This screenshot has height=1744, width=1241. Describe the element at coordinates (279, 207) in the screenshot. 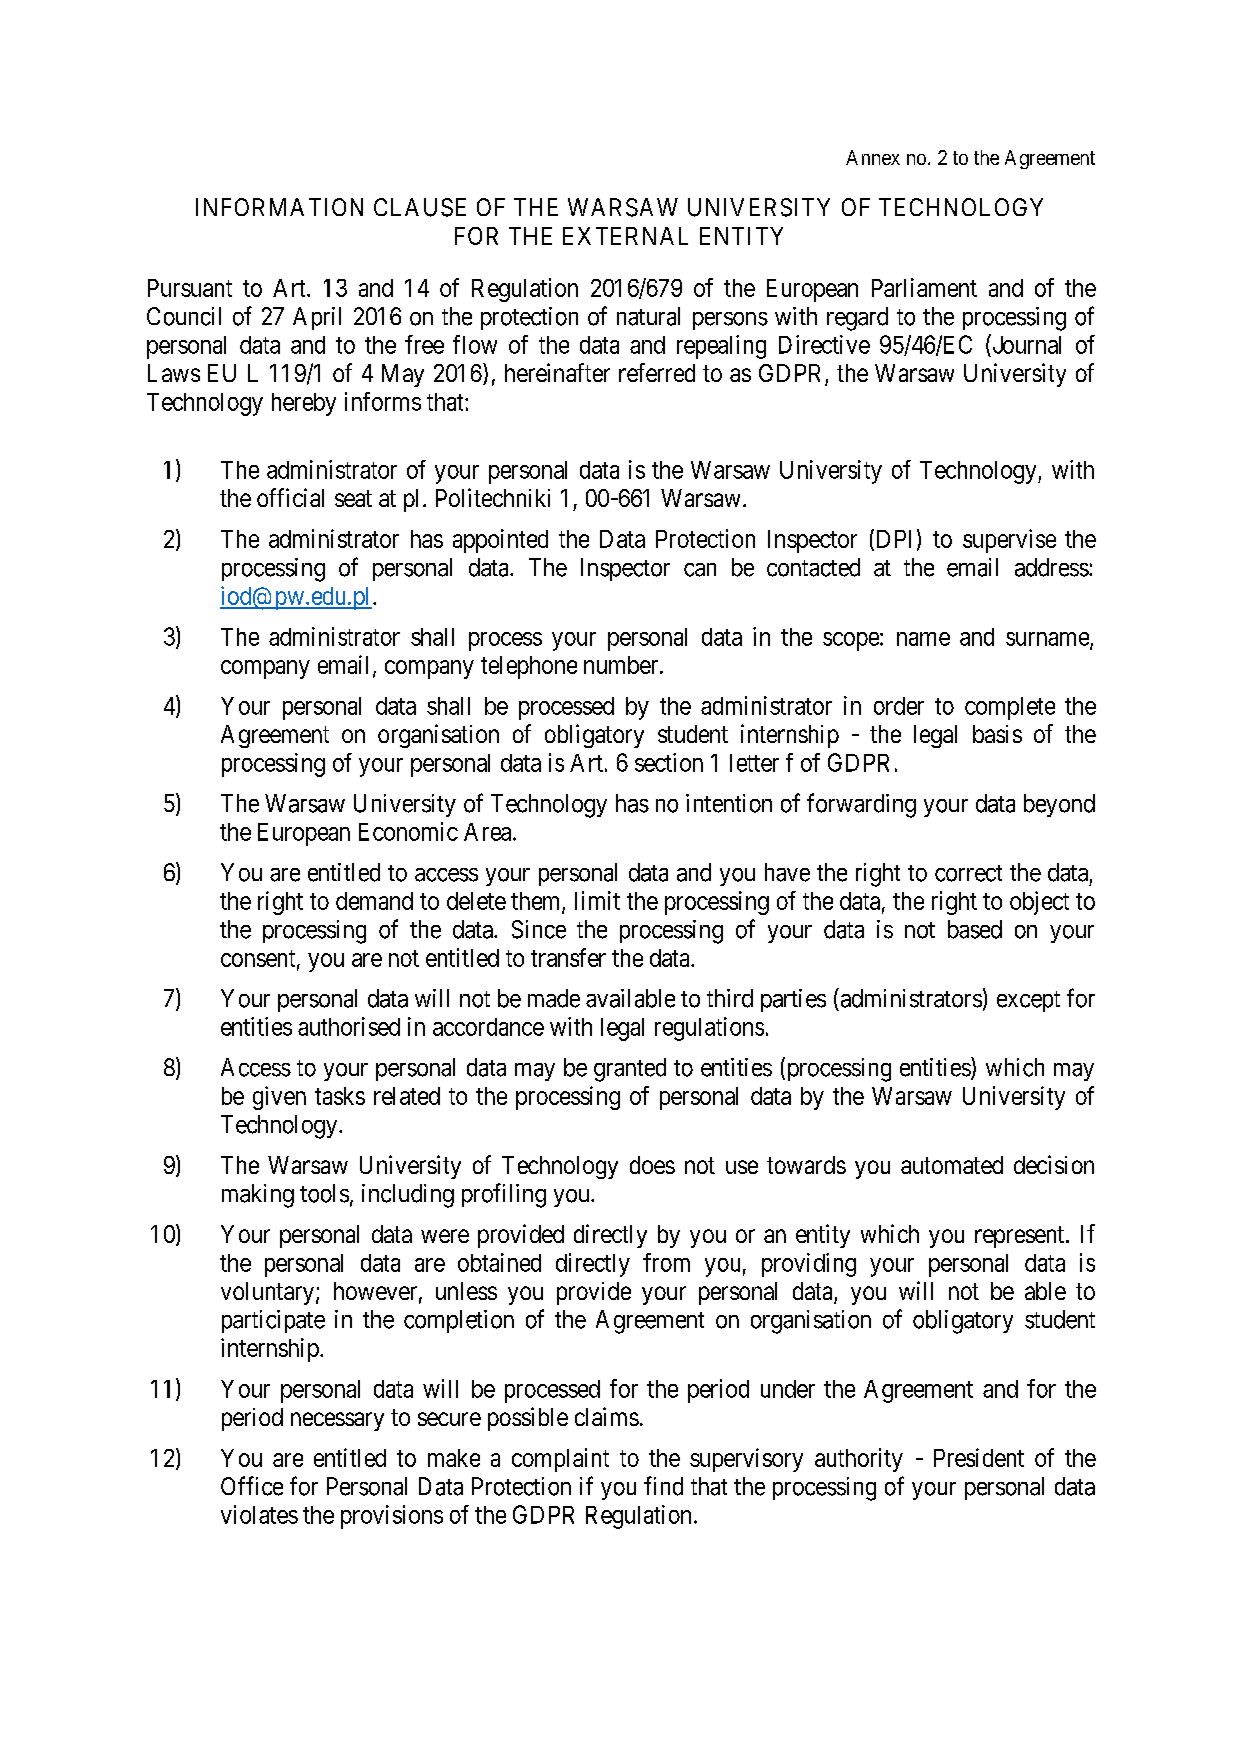

I see `INFORMATION` at that location.
